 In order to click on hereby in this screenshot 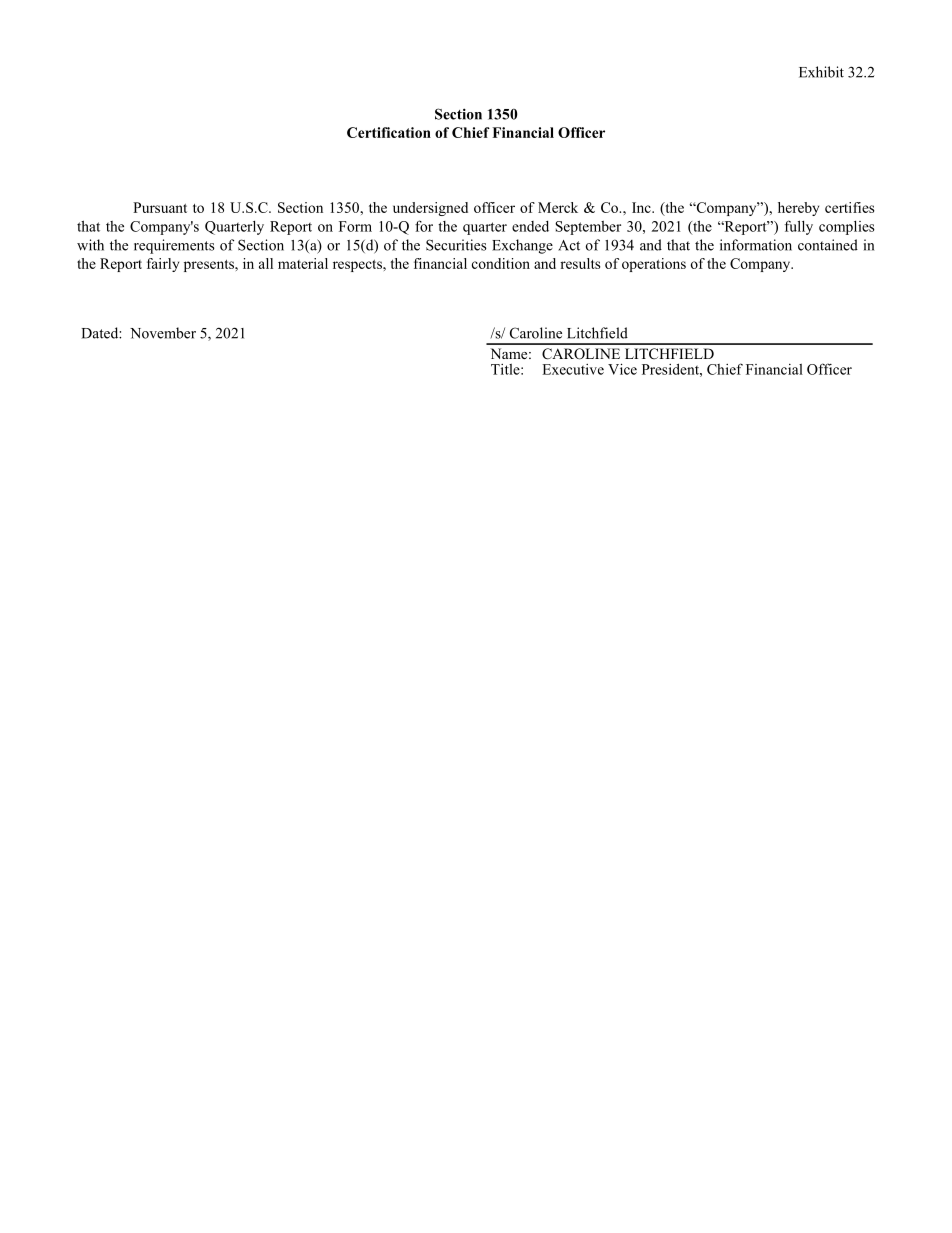, I will do `click(798, 209)`.
